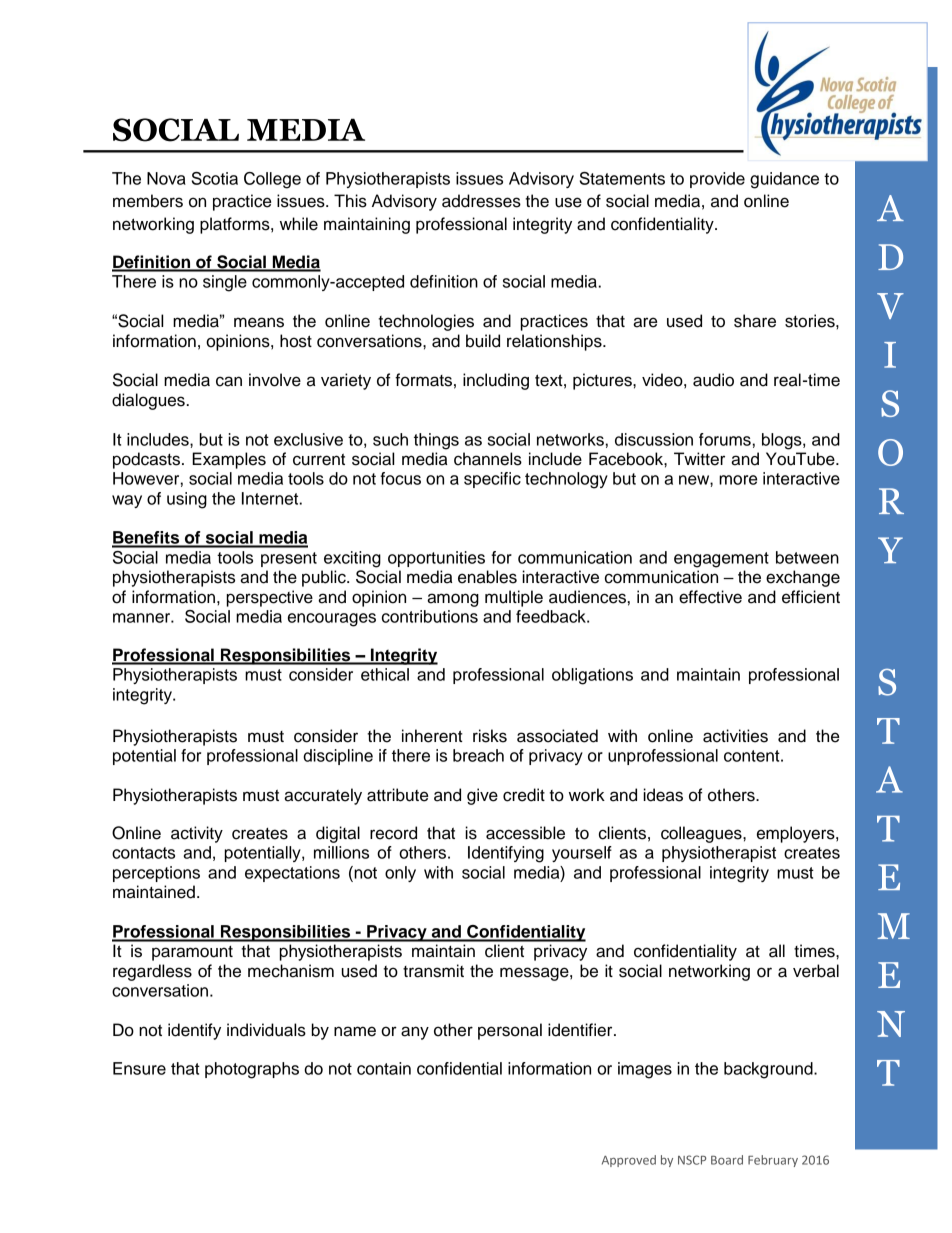 The width and height of the screenshot is (952, 1233). Describe the element at coordinates (252, 1070) in the screenshot. I see `photographs` at that location.
